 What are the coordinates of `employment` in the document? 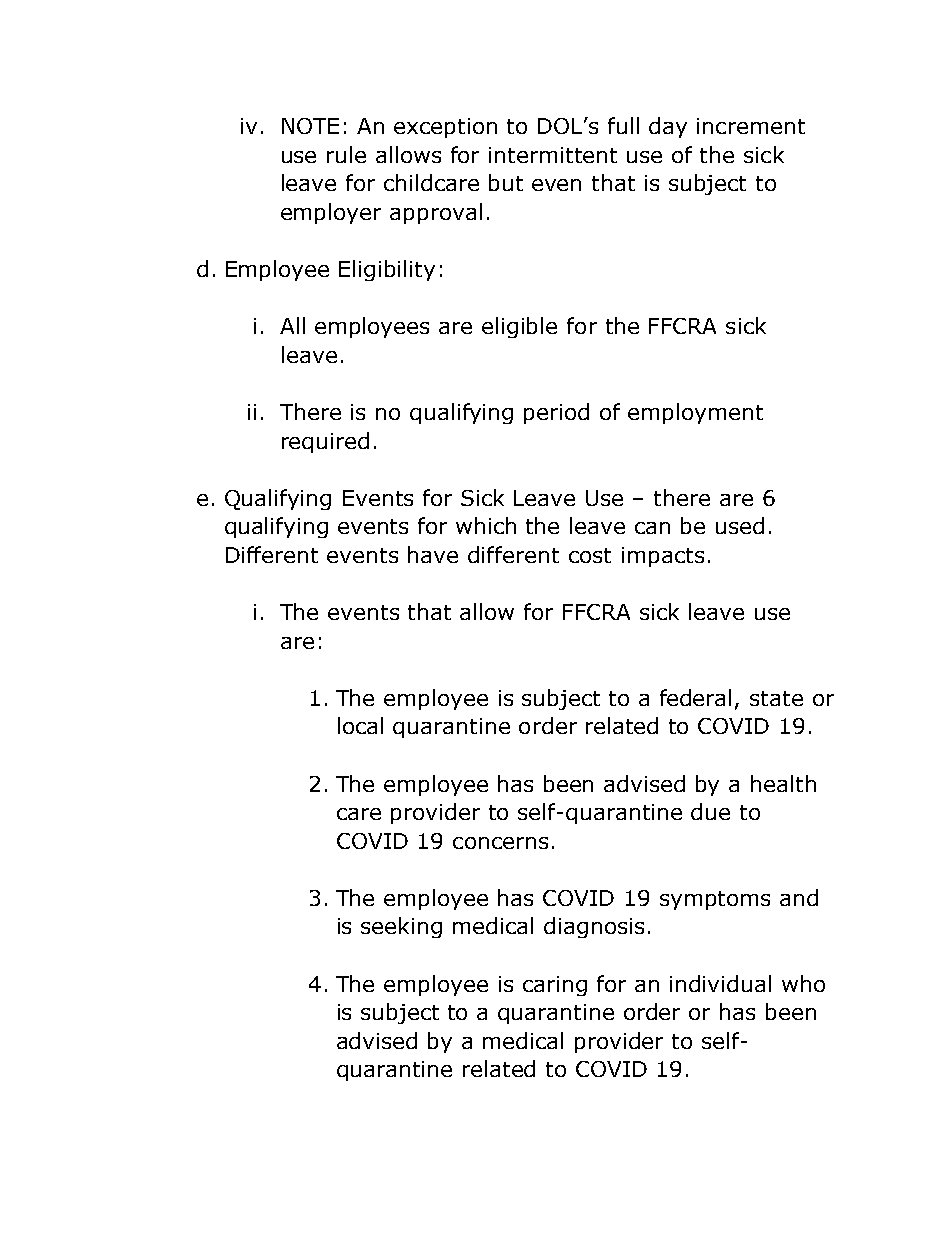 It's located at (695, 413).
